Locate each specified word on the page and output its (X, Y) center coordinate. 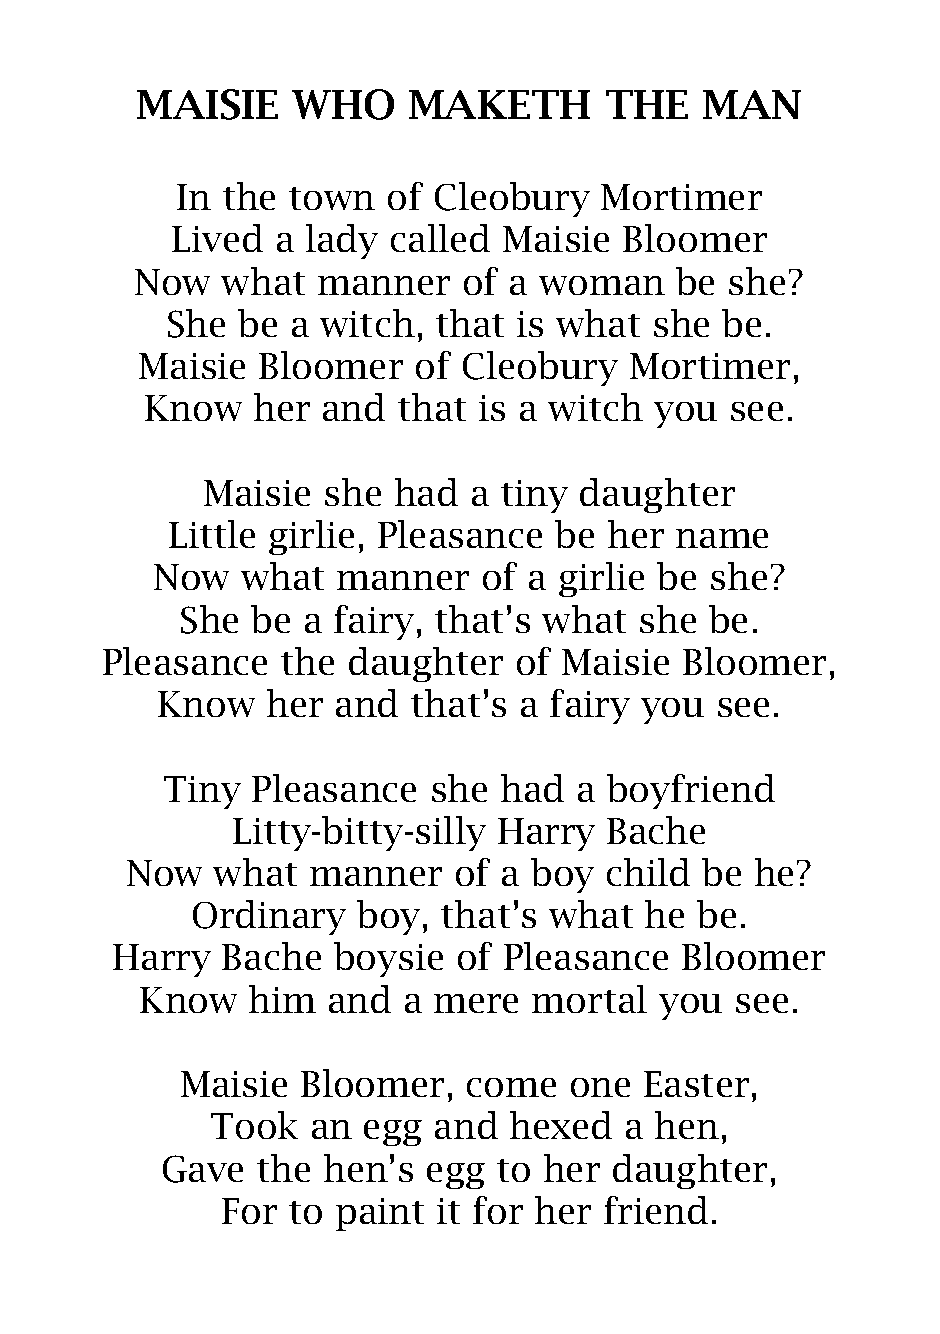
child (648, 872)
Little (212, 534)
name (722, 538)
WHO (343, 104)
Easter (696, 1084)
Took (254, 1125)
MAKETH (499, 104)
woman (602, 285)
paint (380, 1214)
